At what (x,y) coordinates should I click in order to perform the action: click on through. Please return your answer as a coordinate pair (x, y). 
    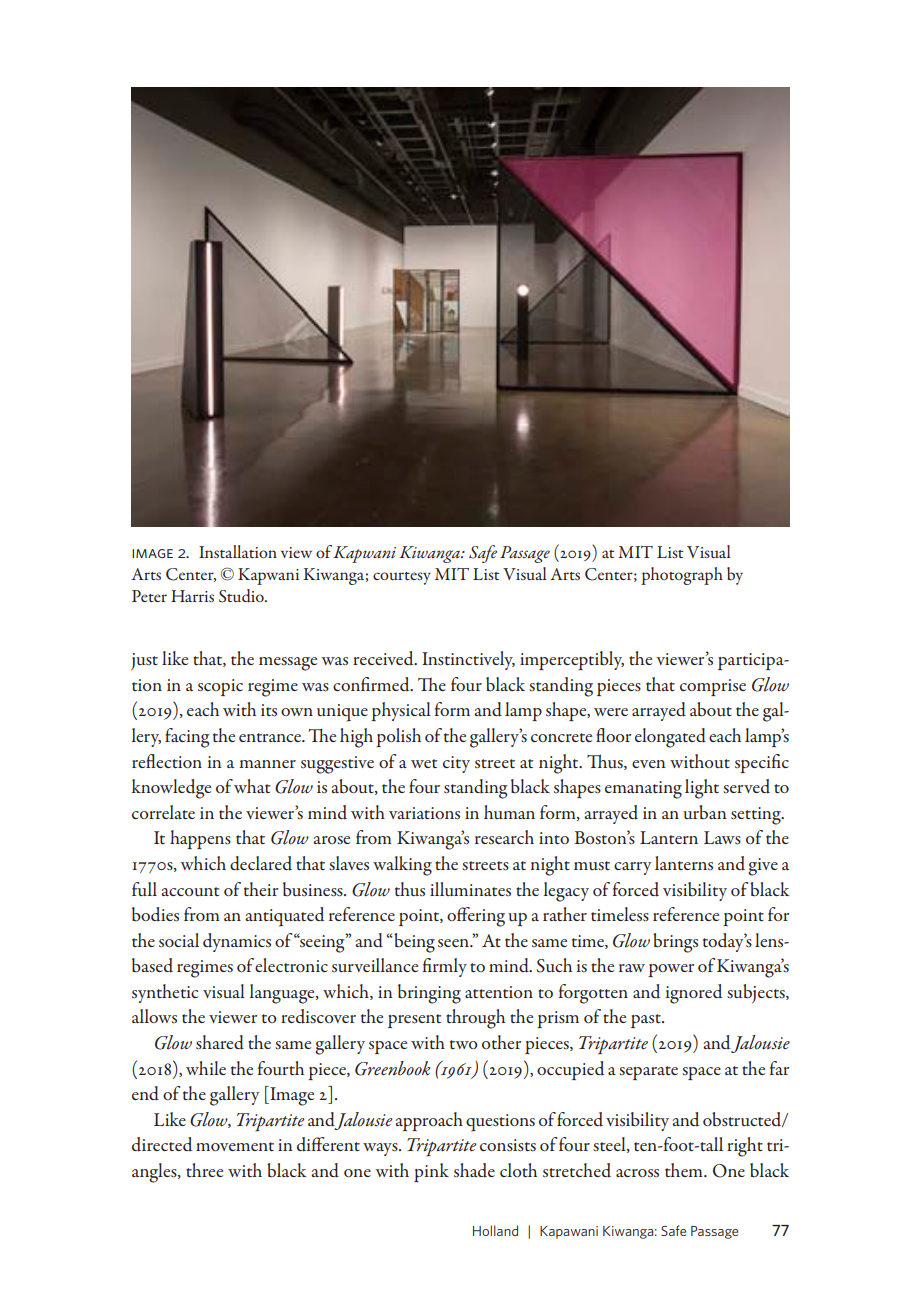
    Looking at the image, I should click on (475, 1019).
